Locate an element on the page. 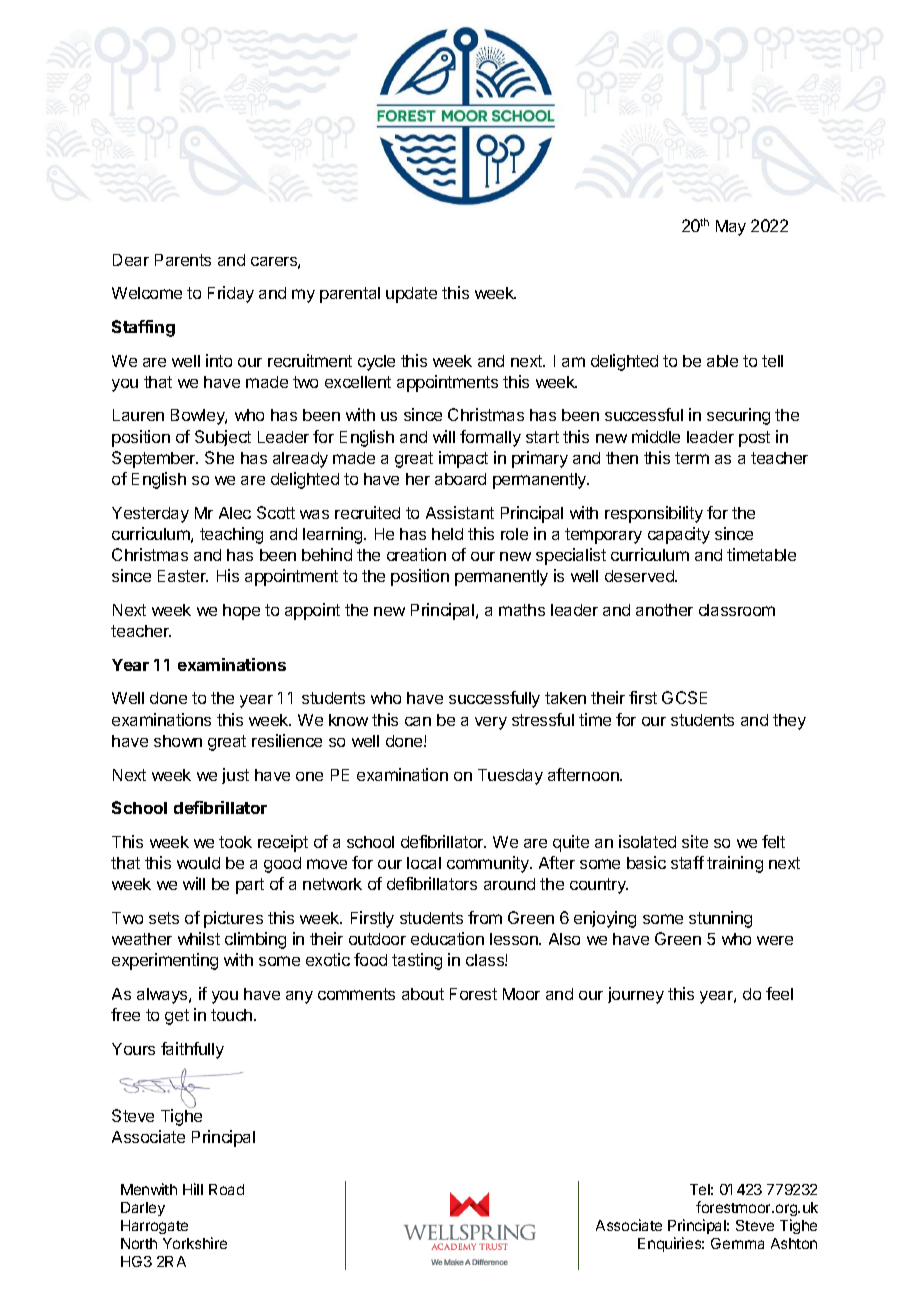 This image has height=1308, width=924. Parents is located at coordinates (183, 260).
